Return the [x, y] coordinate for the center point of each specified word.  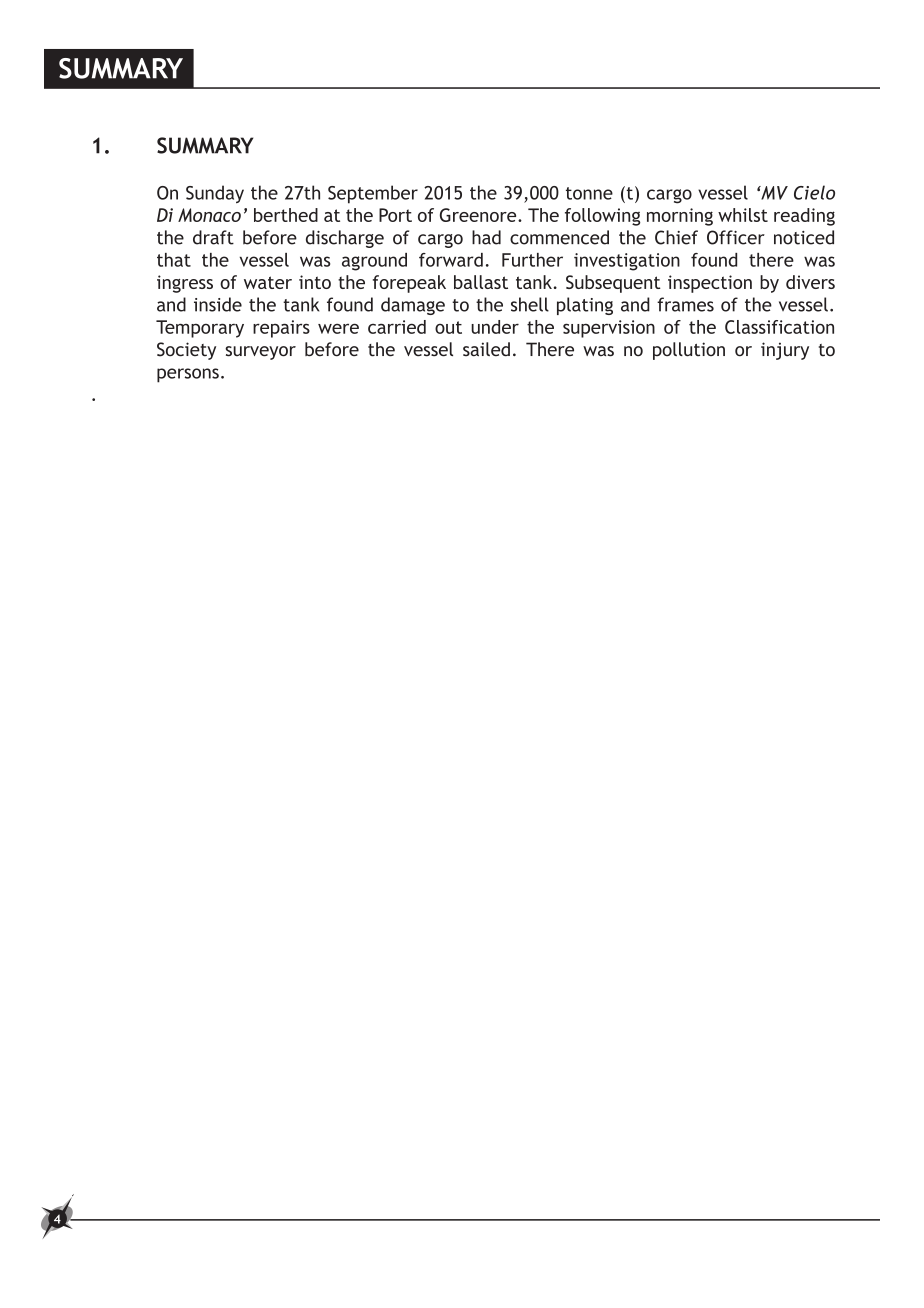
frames [685, 304]
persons [188, 375]
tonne [589, 193]
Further [532, 260]
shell [530, 304]
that [174, 260]
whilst [743, 215]
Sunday [215, 194]
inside [218, 304]
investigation [627, 262]
